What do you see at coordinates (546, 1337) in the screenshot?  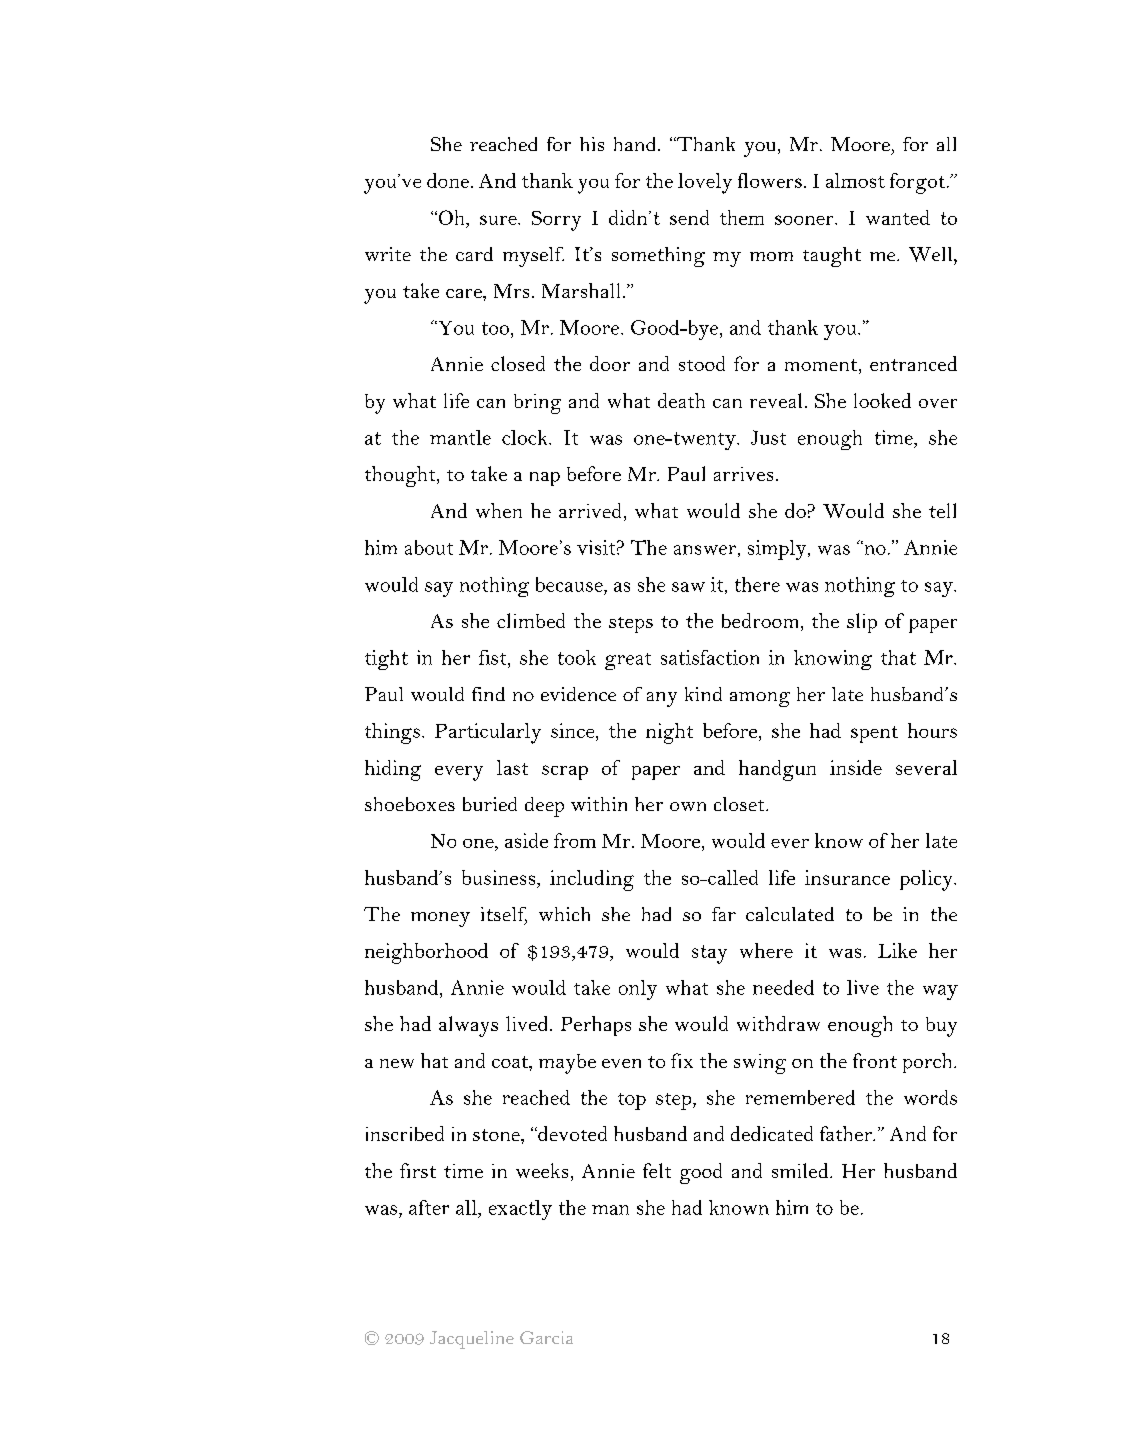 I see `Garcia` at bounding box center [546, 1337].
